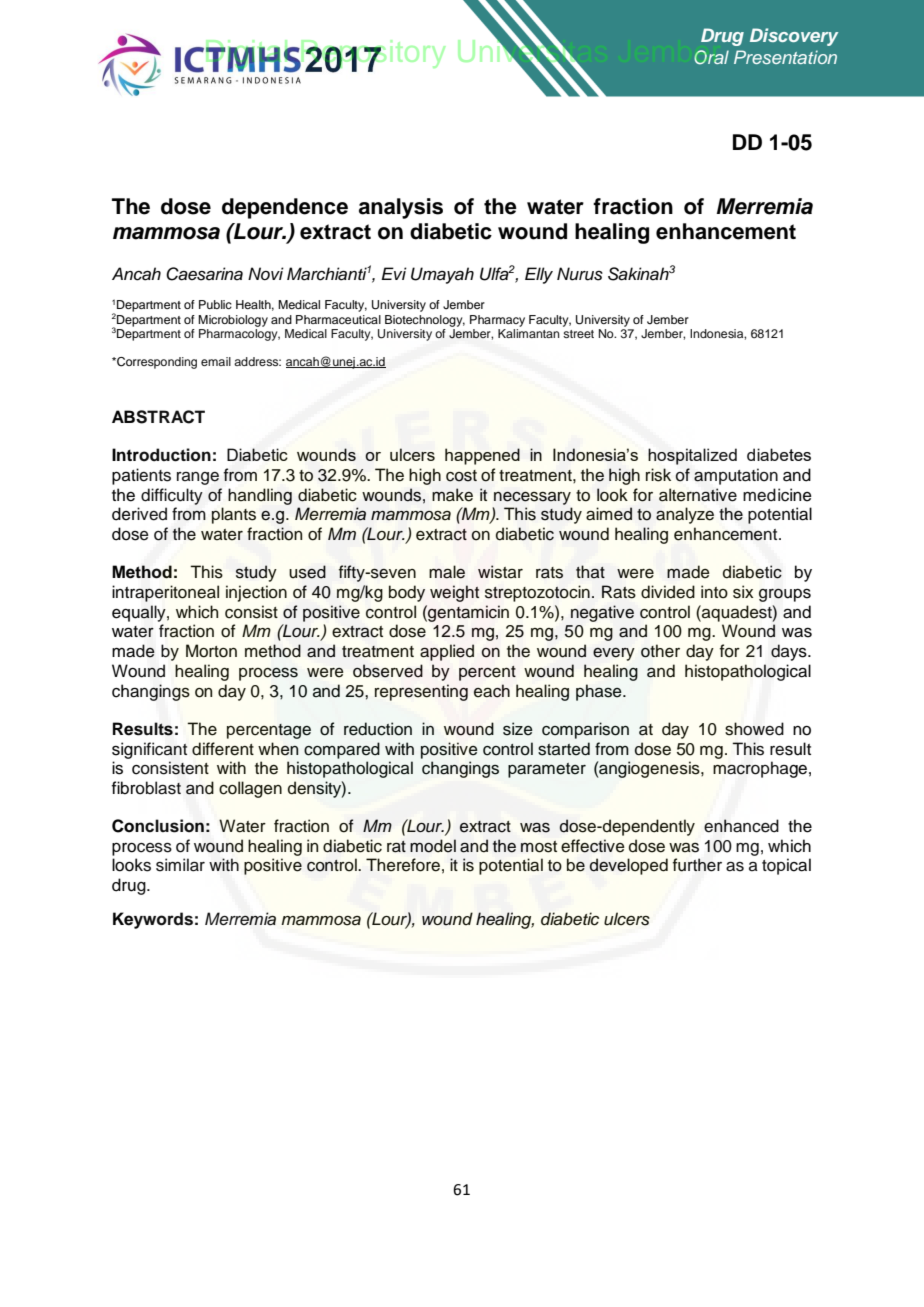 The height and width of the screenshot is (1307, 924). I want to click on Oral, so click(711, 57).
